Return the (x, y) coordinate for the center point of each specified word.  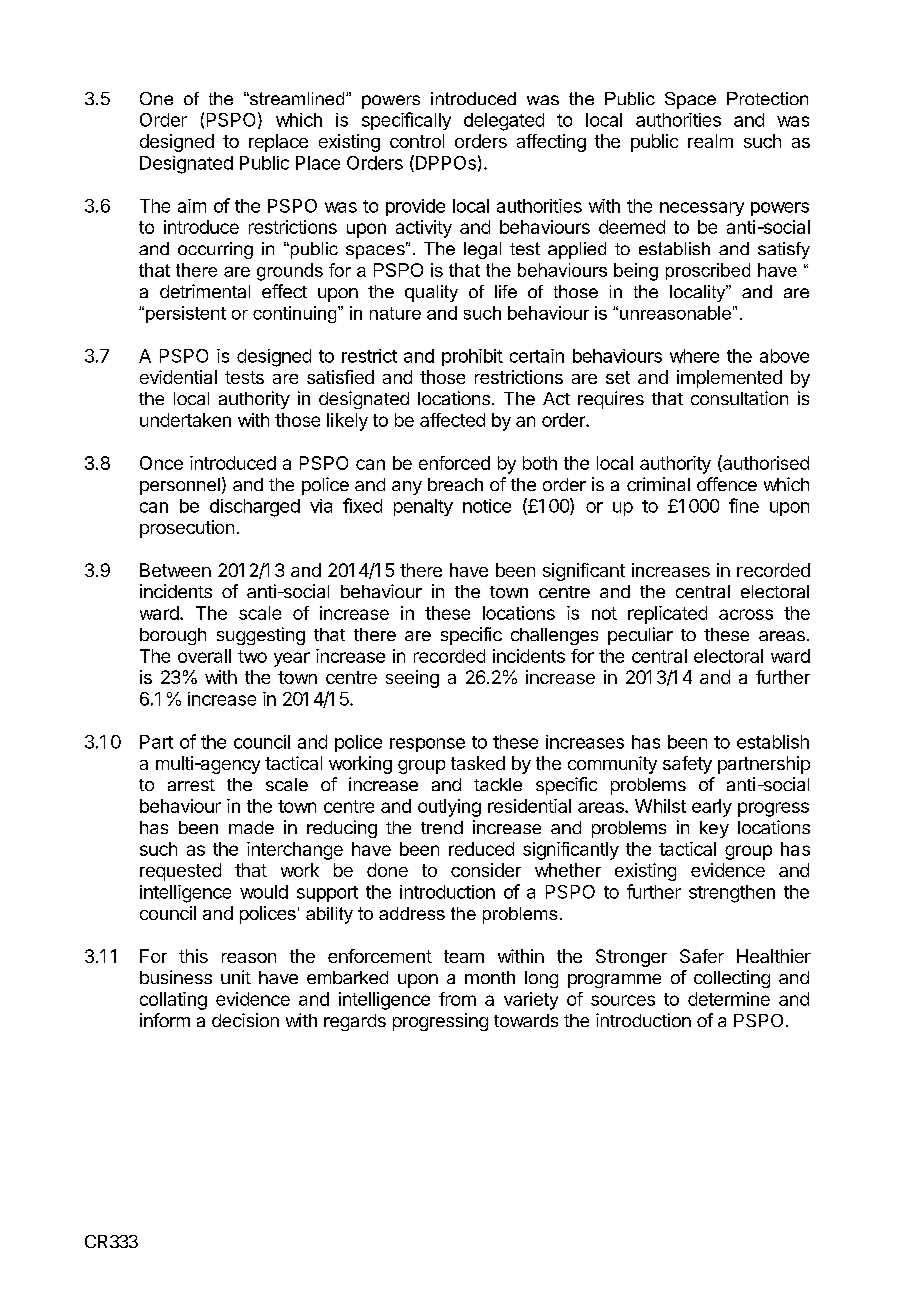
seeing (412, 679)
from (457, 999)
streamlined (297, 98)
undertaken (185, 420)
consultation (739, 398)
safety (687, 765)
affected (452, 420)
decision (245, 1020)
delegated (504, 122)
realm (710, 141)
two (252, 656)
